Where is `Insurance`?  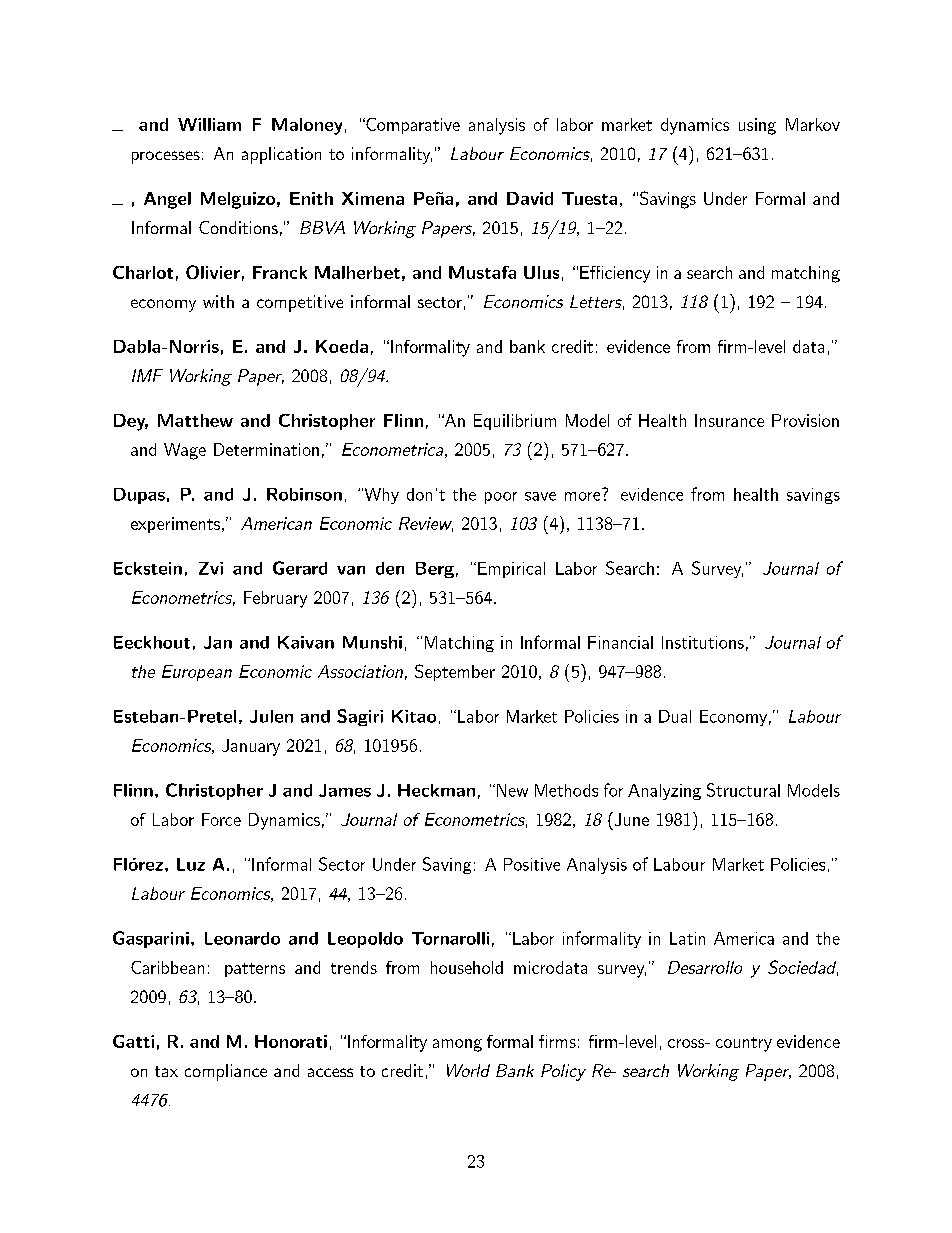 Insurance is located at coordinates (729, 420).
